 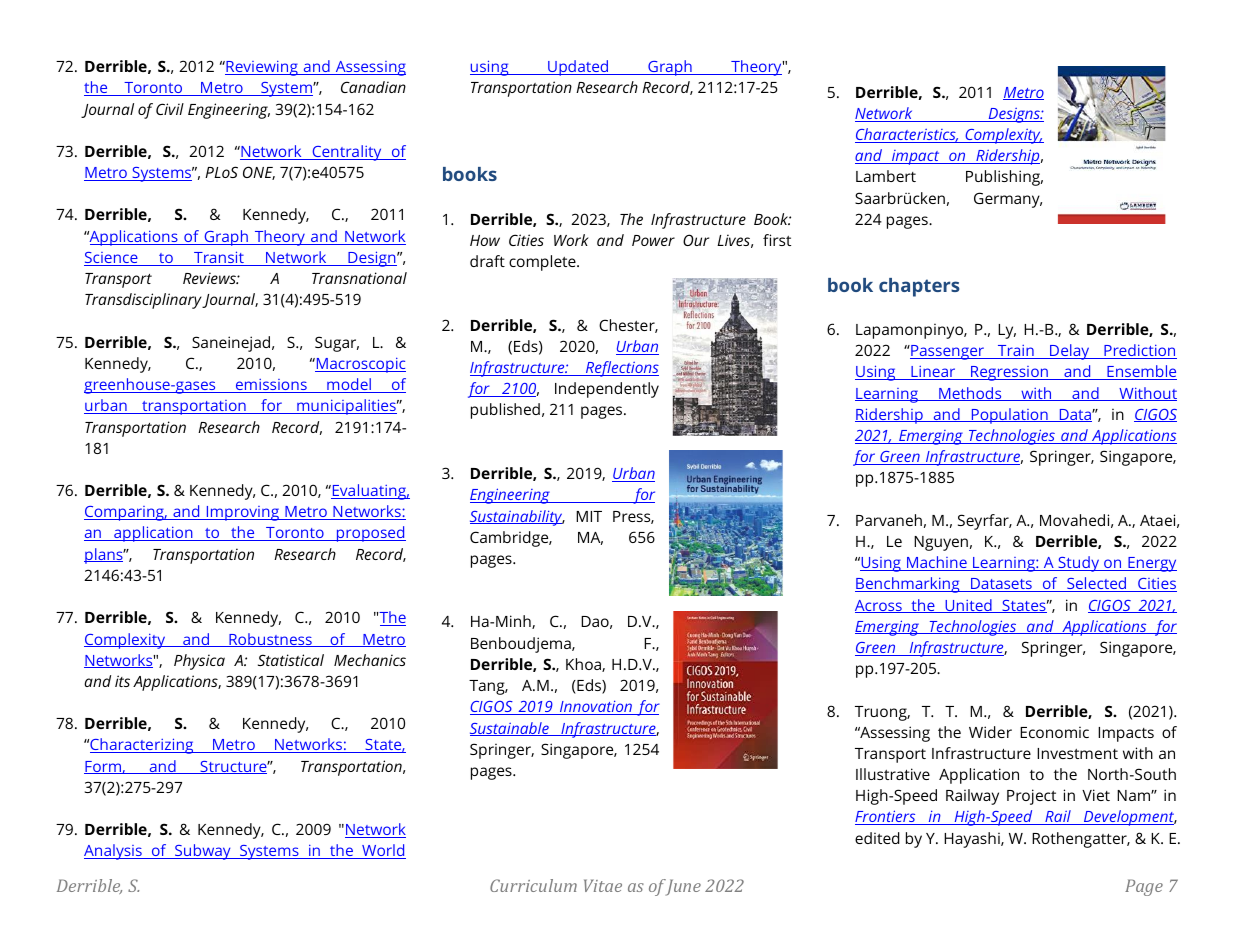 What do you see at coordinates (291, 660) in the image?
I see `Statistical` at bounding box center [291, 660].
